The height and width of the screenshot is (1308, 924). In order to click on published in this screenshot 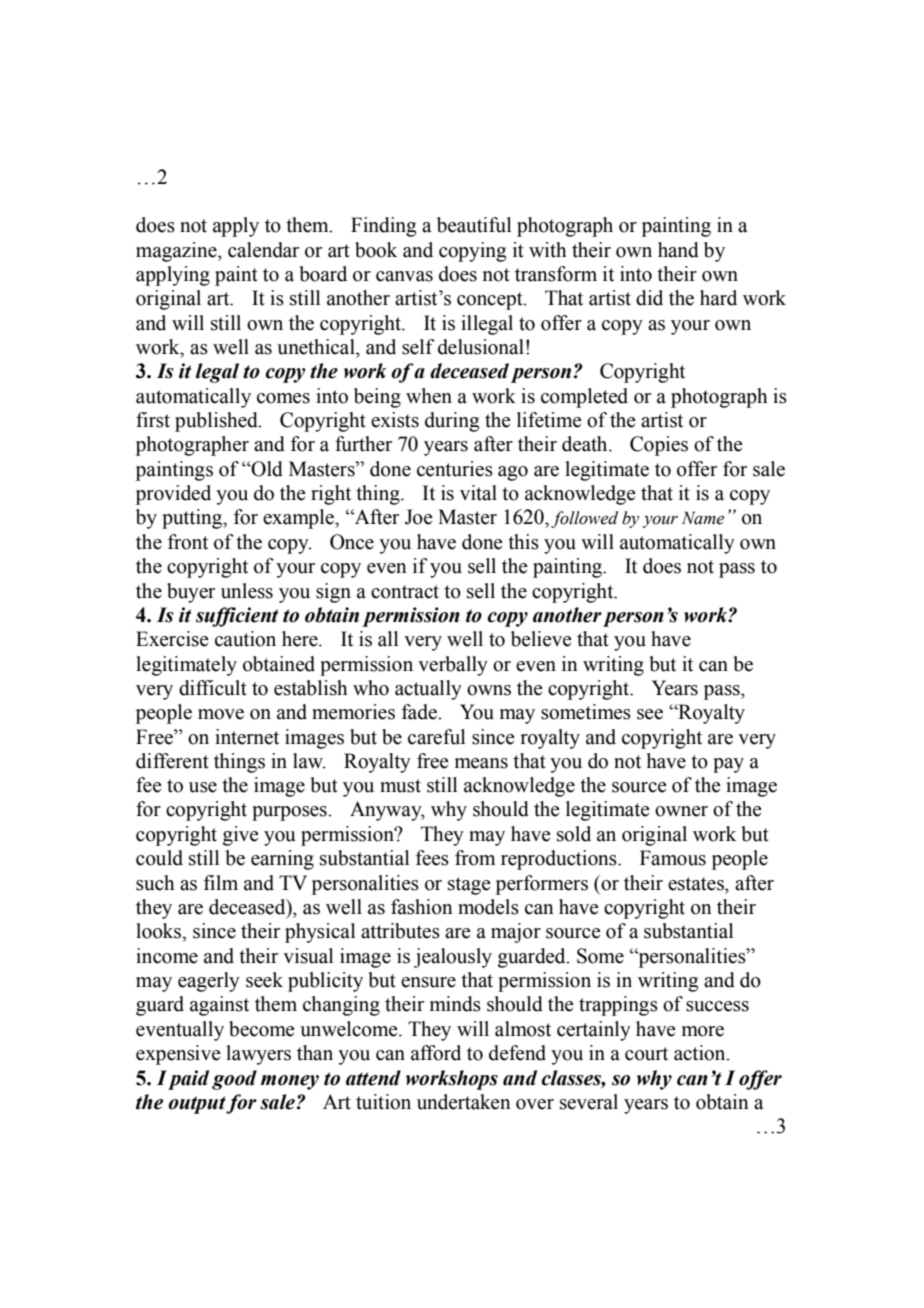, I will do `click(217, 422)`.
